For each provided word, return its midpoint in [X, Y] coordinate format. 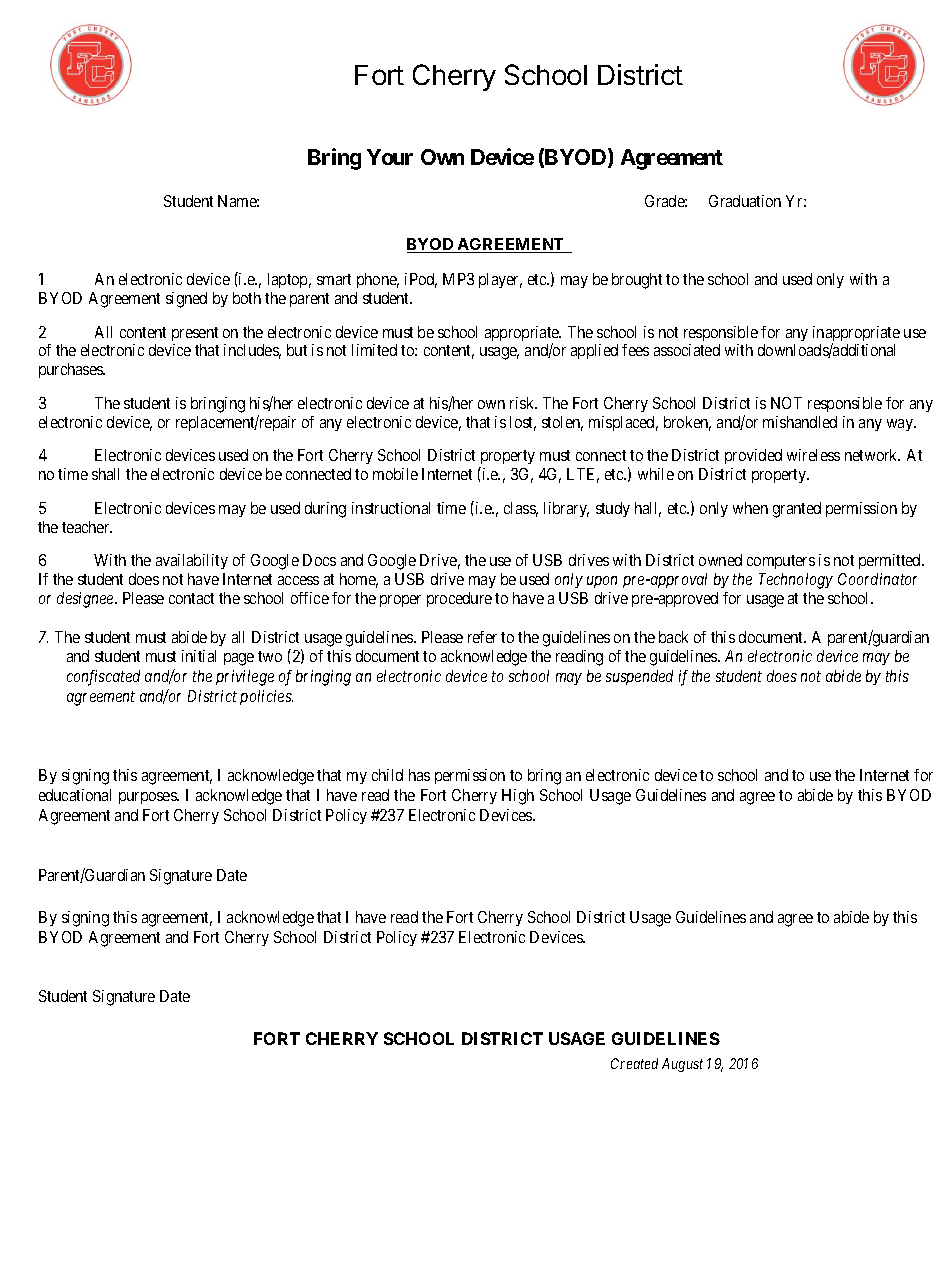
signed [186, 300]
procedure [459, 599]
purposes [148, 798]
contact [191, 598]
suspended [639, 677]
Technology [796, 581]
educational [75, 795]
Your [390, 157]
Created [634, 1063]
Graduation [745, 201]
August [682, 1065]
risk [523, 403]
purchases [72, 370]
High [518, 797]
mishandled [800, 422]
